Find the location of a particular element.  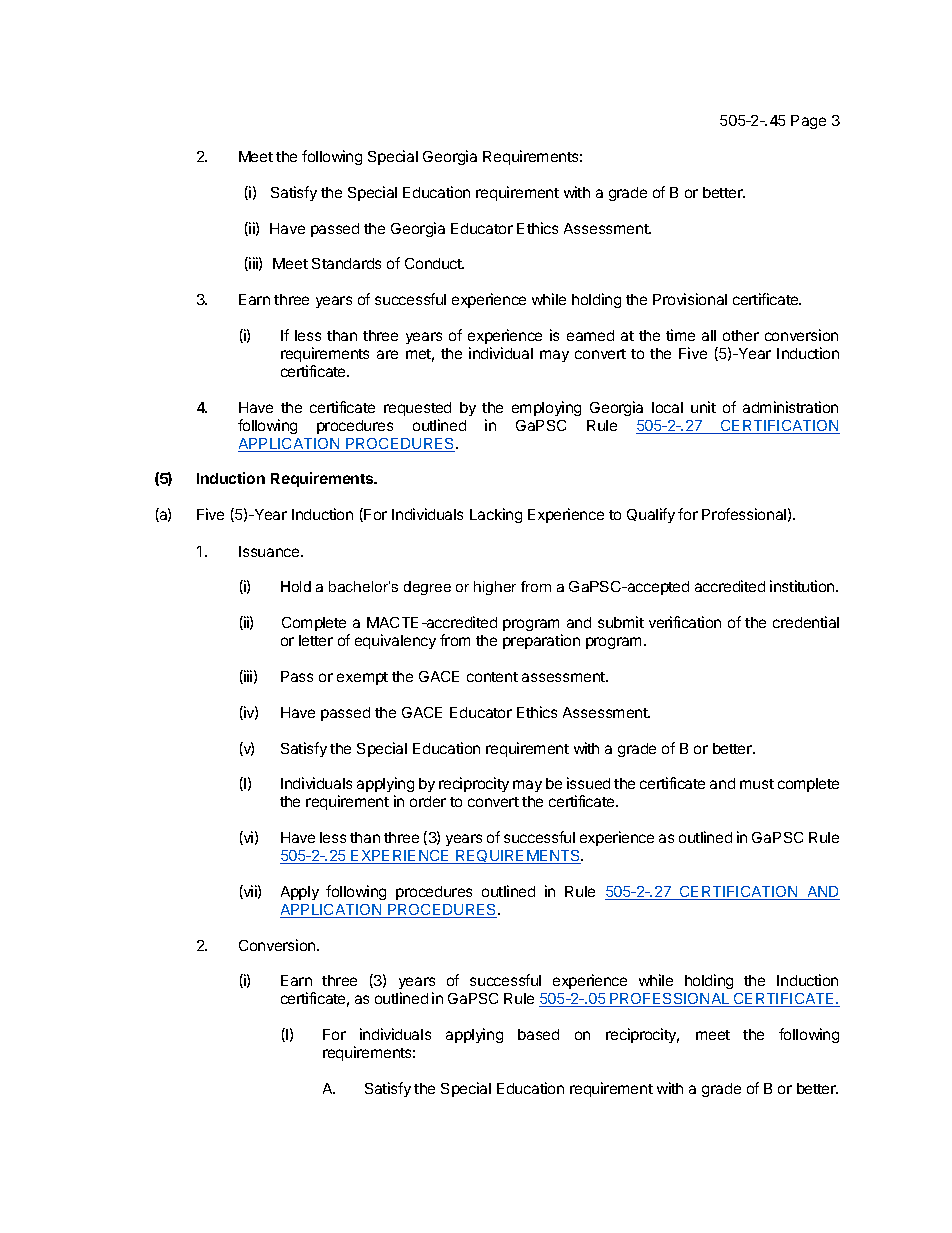

employing is located at coordinates (546, 408).
